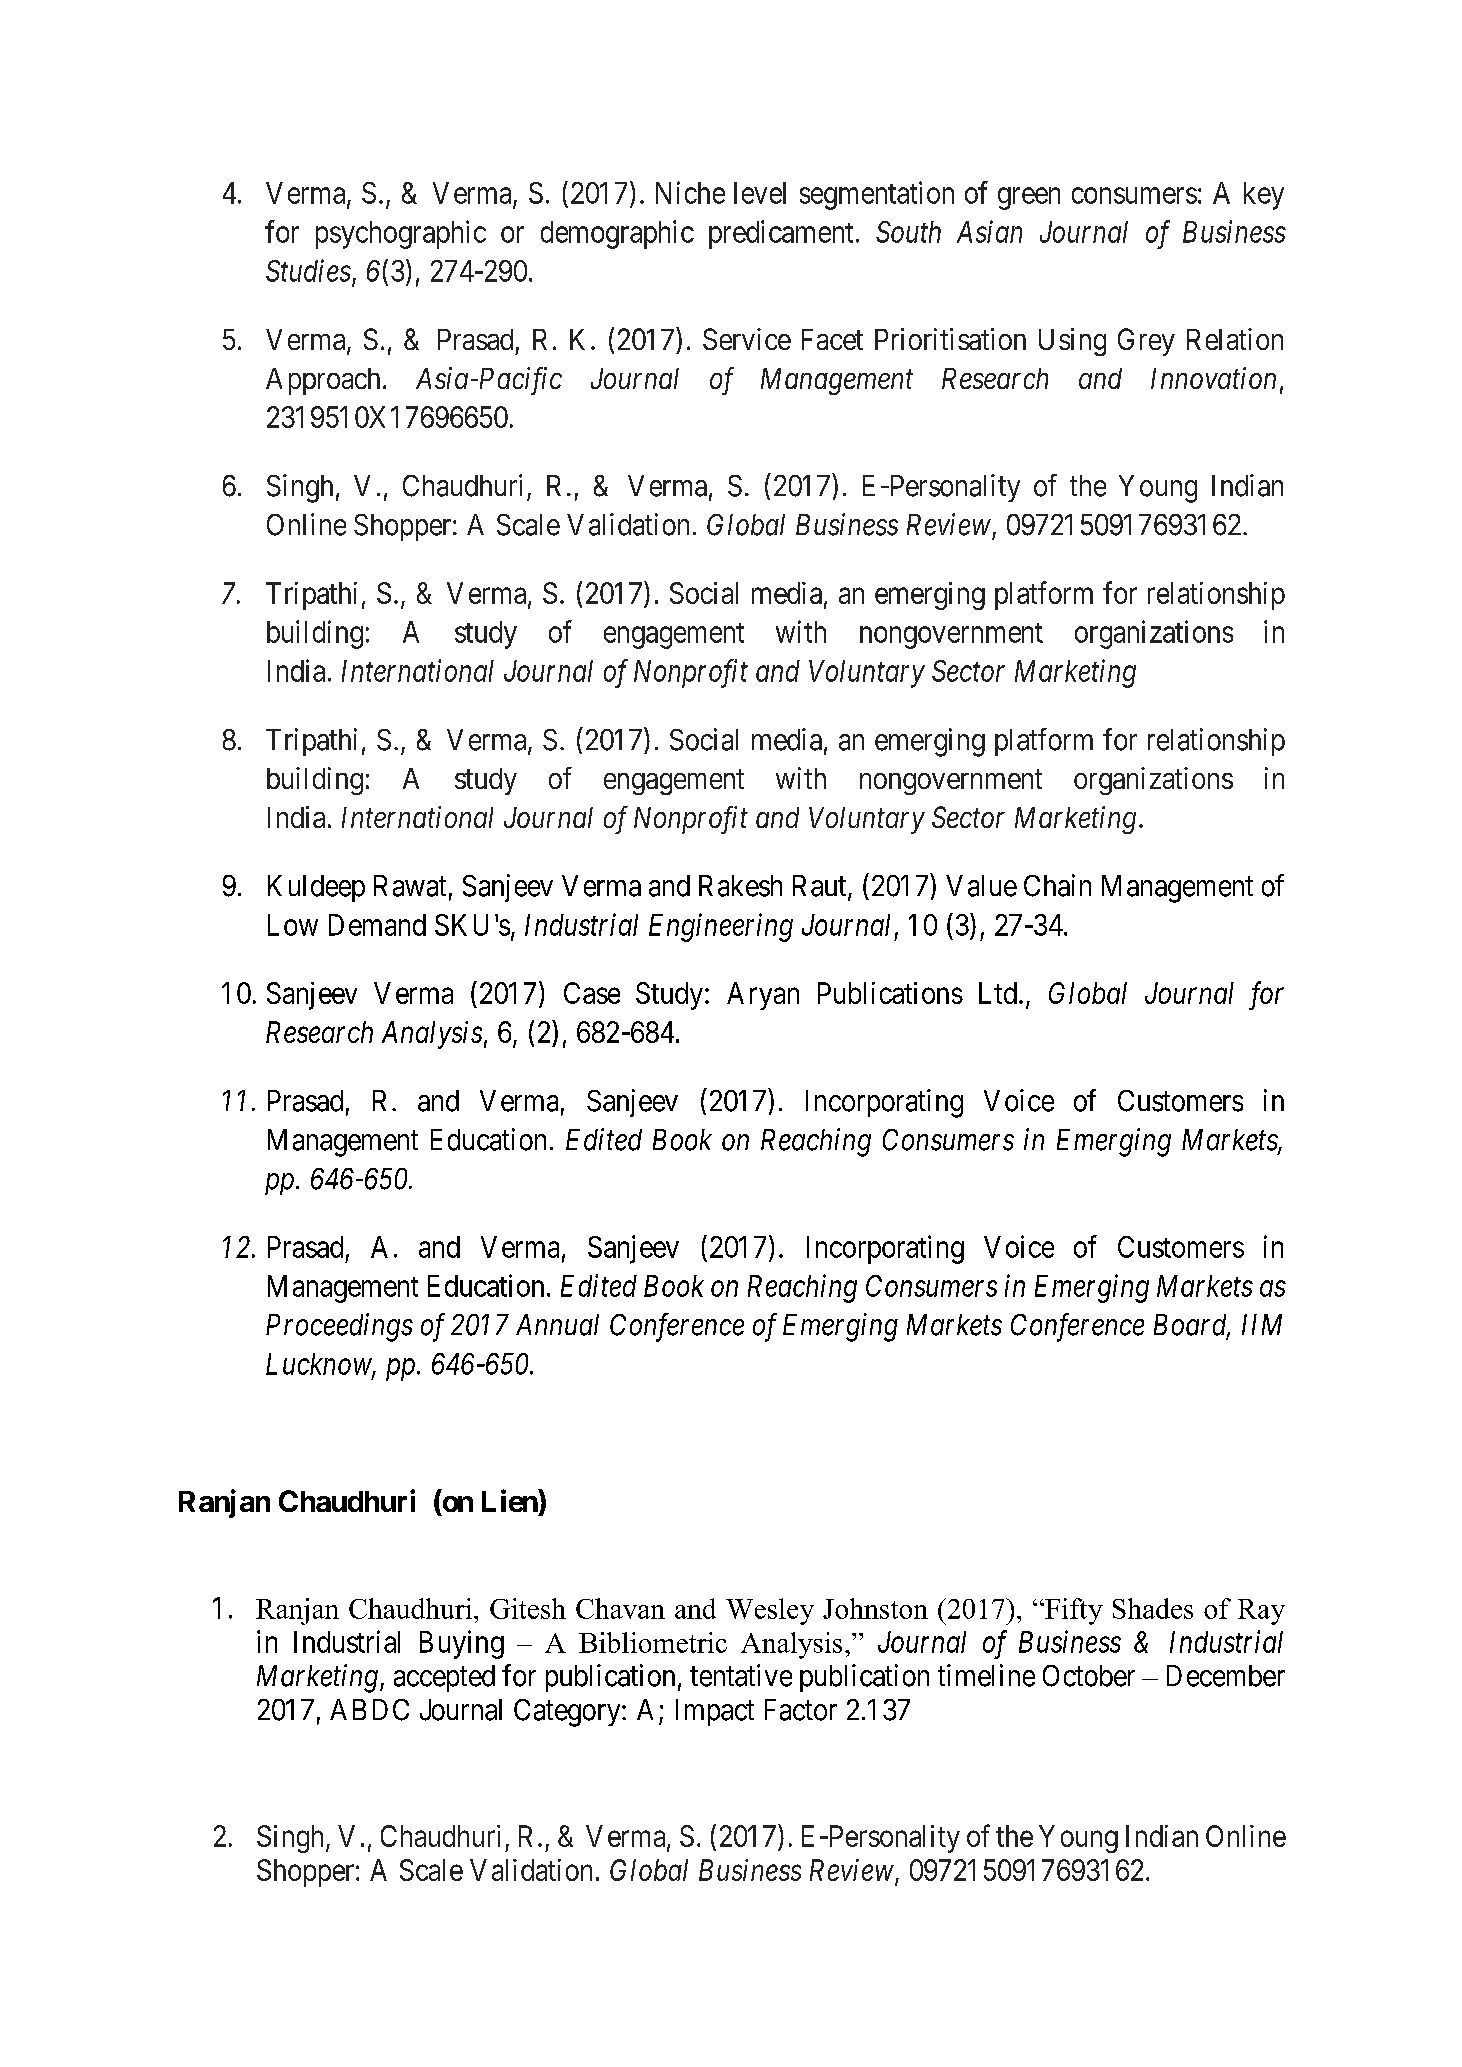 The height and width of the screenshot is (2067, 1462). I want to click on psychographic, so click(401, 234).
